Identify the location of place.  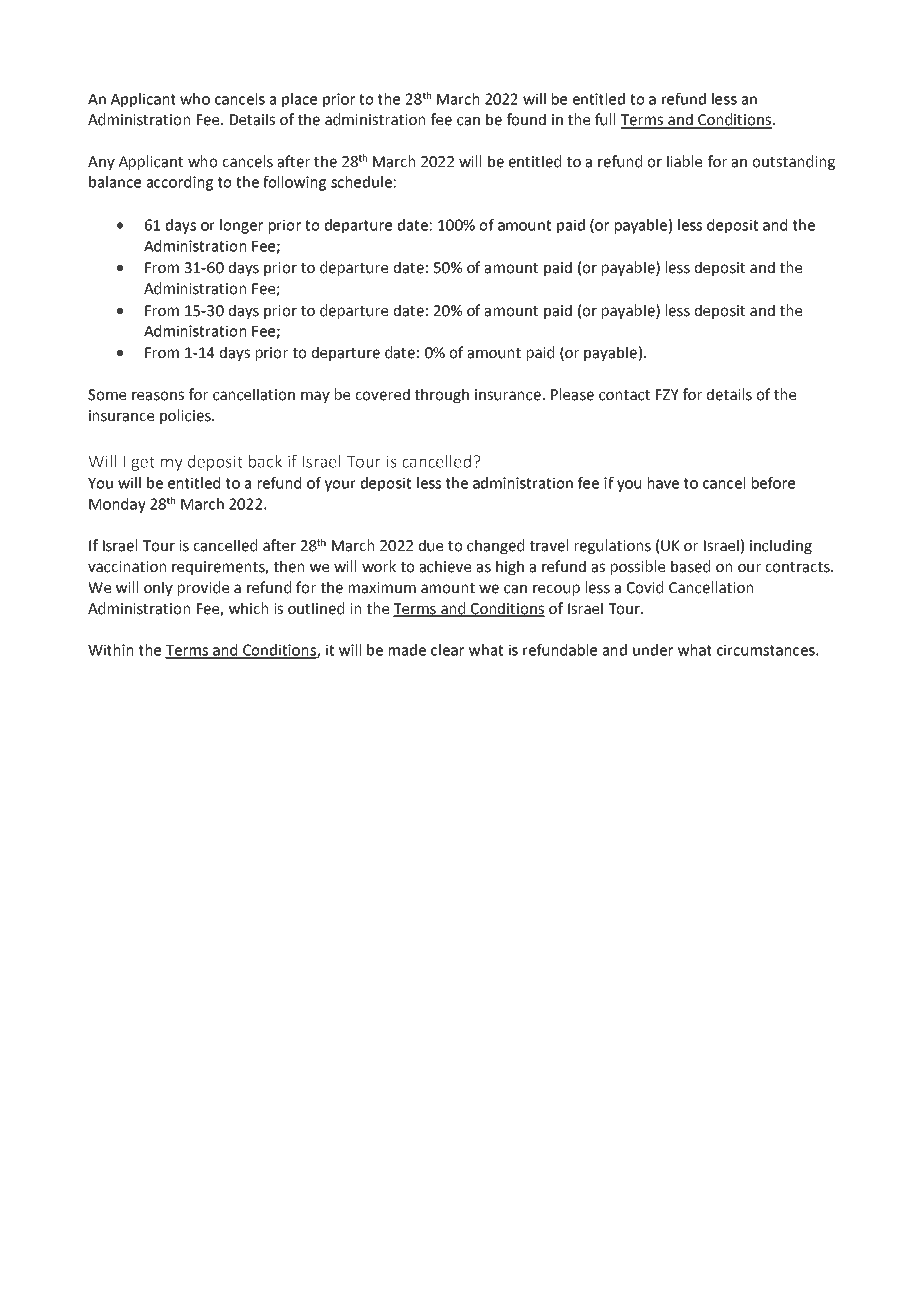
(299, 100).
